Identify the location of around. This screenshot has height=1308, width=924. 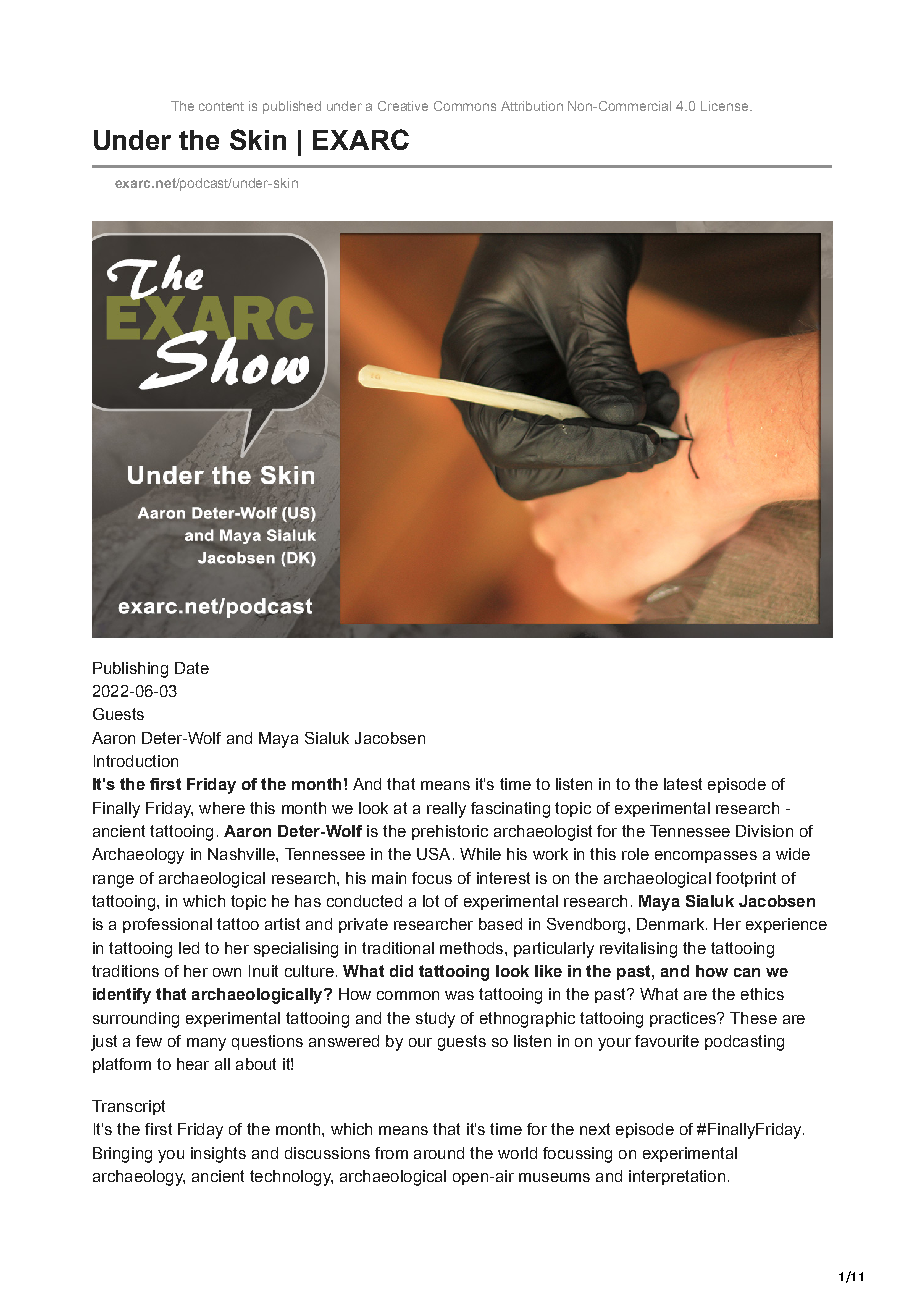
(439, 1153).
